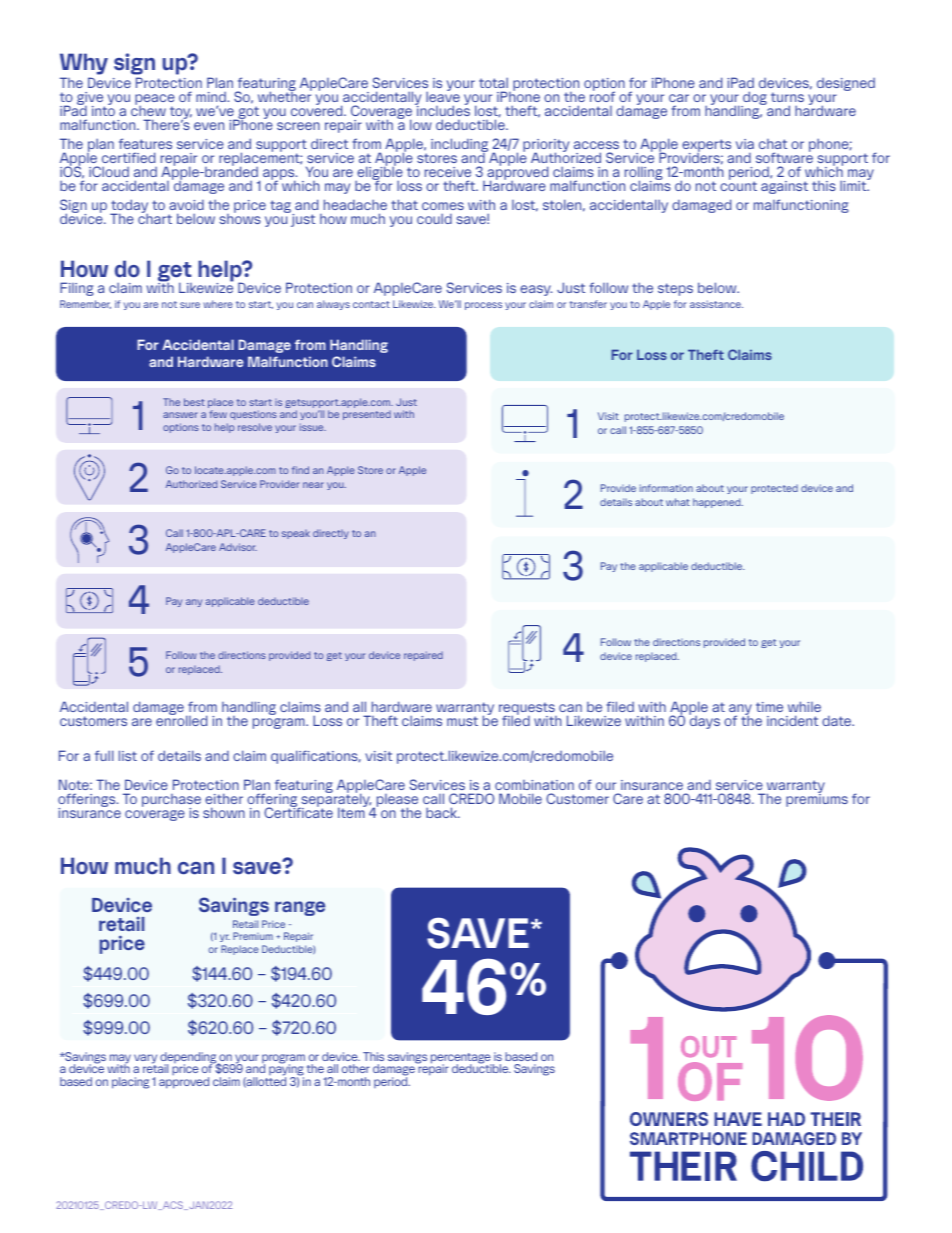  Describe the element at coordinates (483, 306) in the page. I see `process` at that location.
